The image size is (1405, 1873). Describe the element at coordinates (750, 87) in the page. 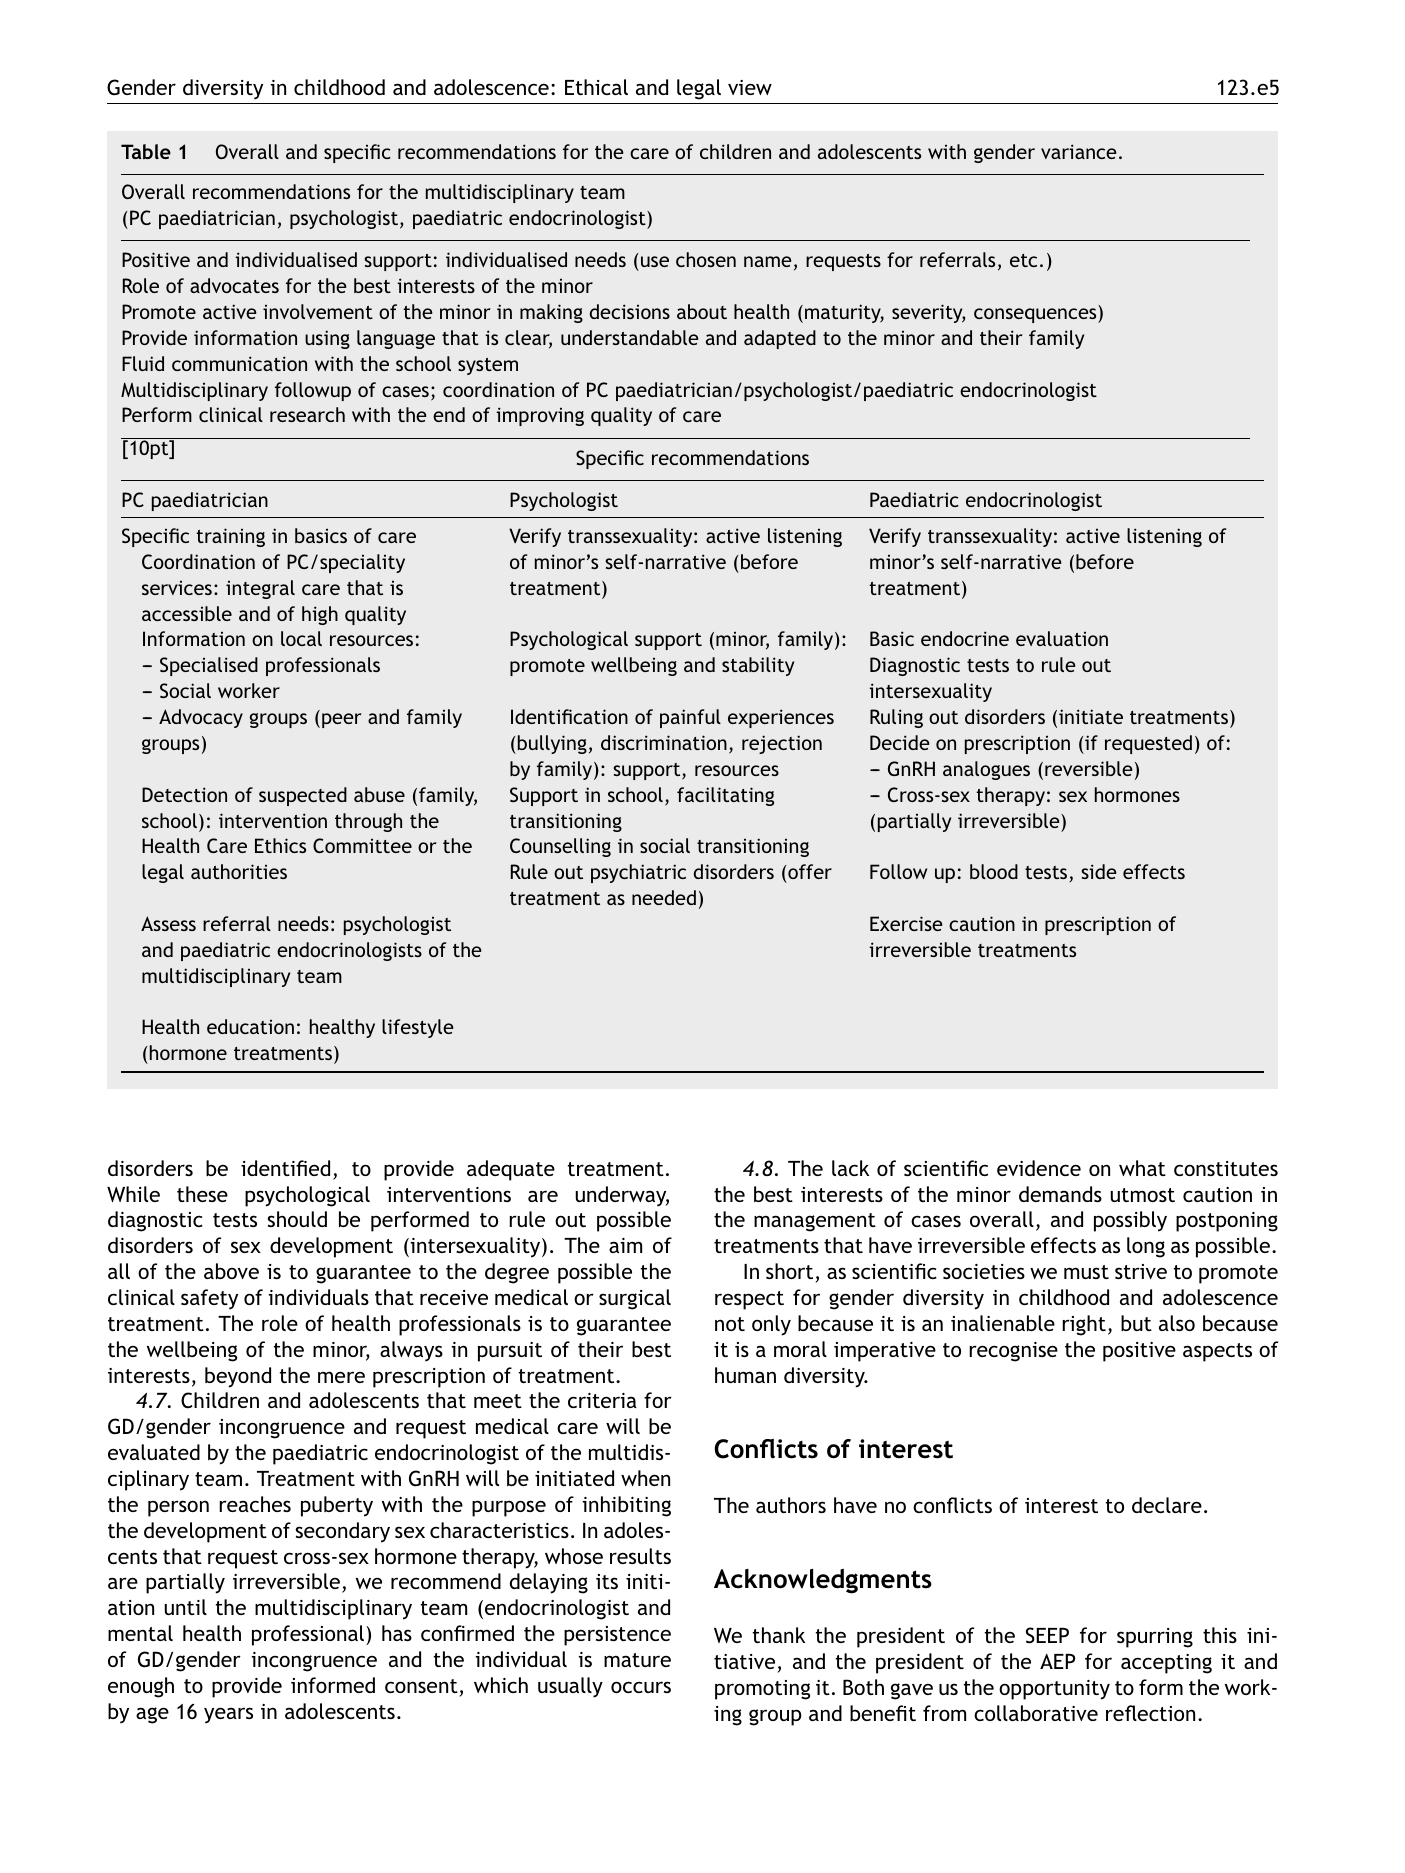

I see `view` at that location.
